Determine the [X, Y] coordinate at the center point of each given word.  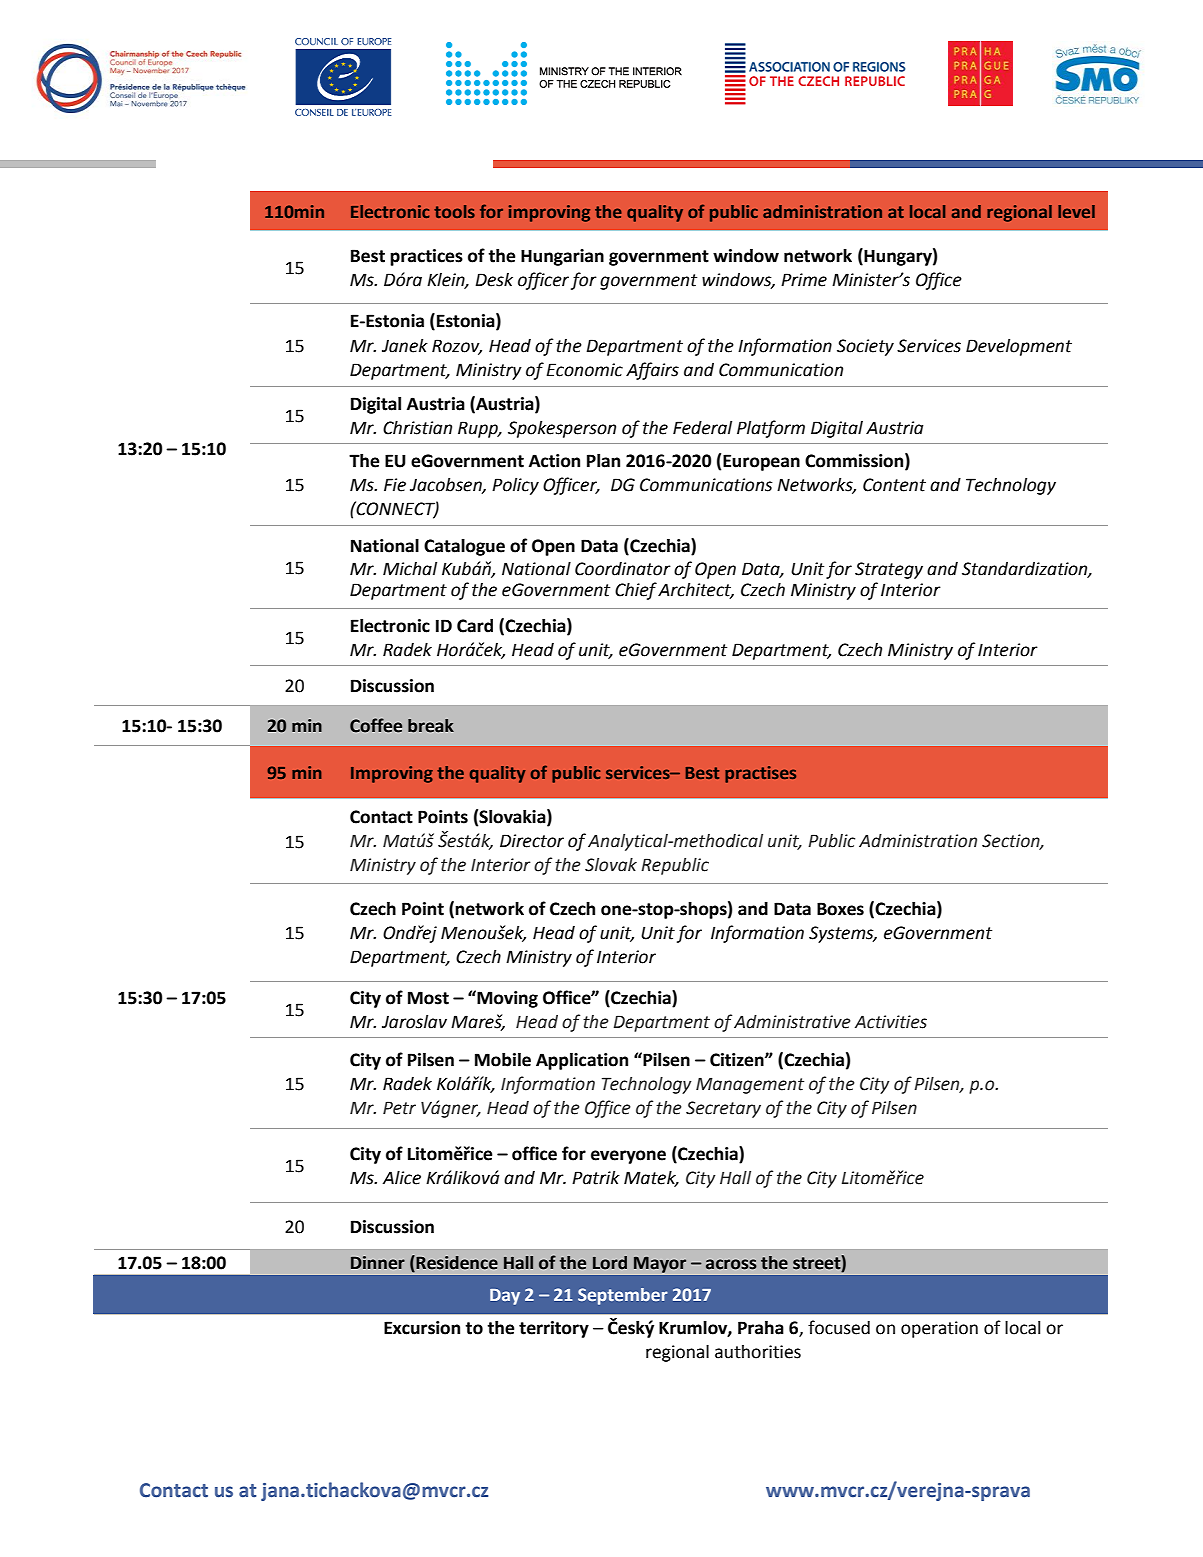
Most [428, 998]
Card [475, 626]
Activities [891, 1022]
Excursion [422, 1328]
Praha [761, 1328]
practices [426, 257]
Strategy [889, 570]
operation [939, 1329]
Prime [804, 280]
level [1076, 211]
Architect [696, 591]
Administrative [792, 1022]
